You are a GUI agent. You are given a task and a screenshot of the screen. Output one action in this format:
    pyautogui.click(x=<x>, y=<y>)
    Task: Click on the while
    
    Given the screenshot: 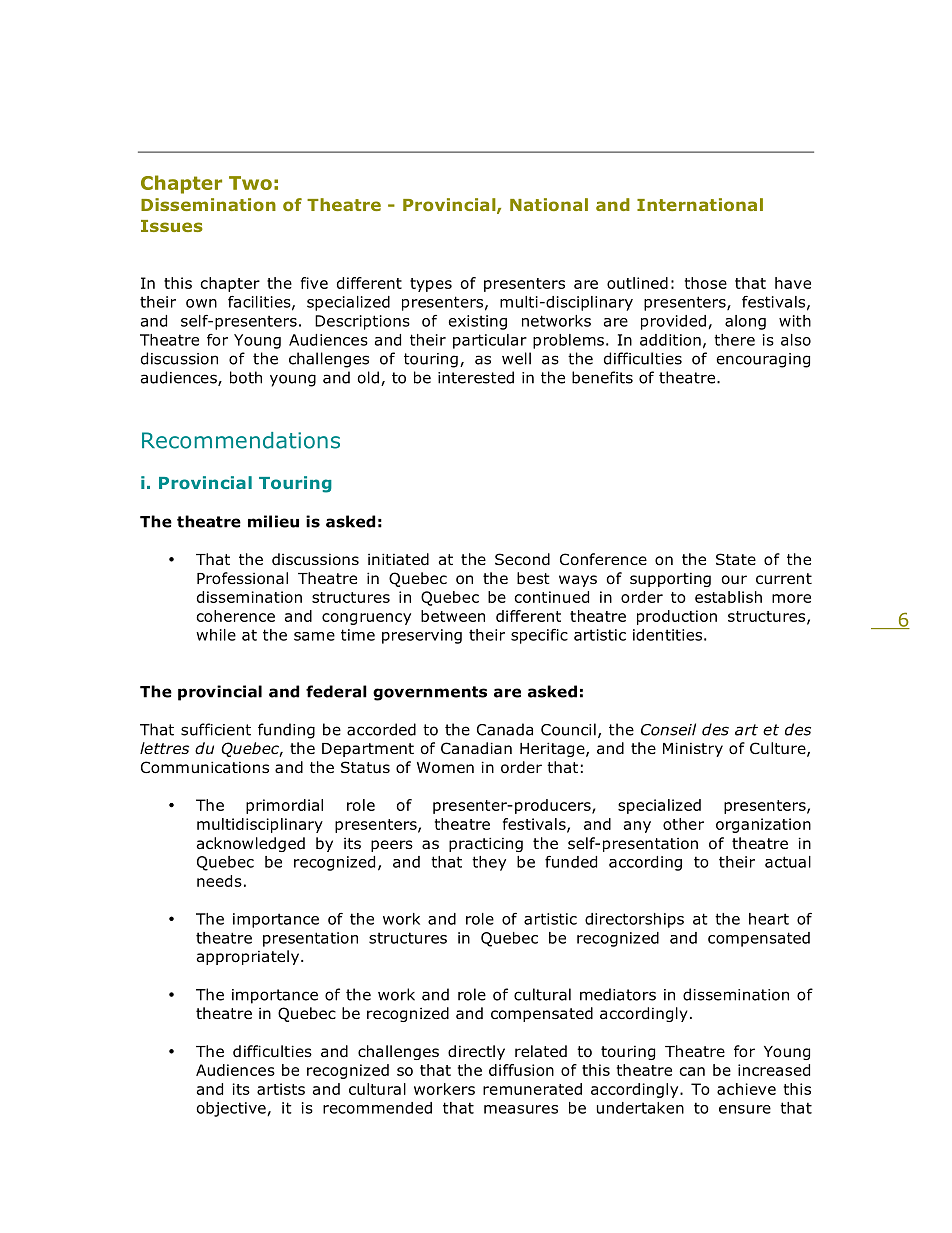 What is the action you would take?
    pyautogui.click(x=216, y=635)
